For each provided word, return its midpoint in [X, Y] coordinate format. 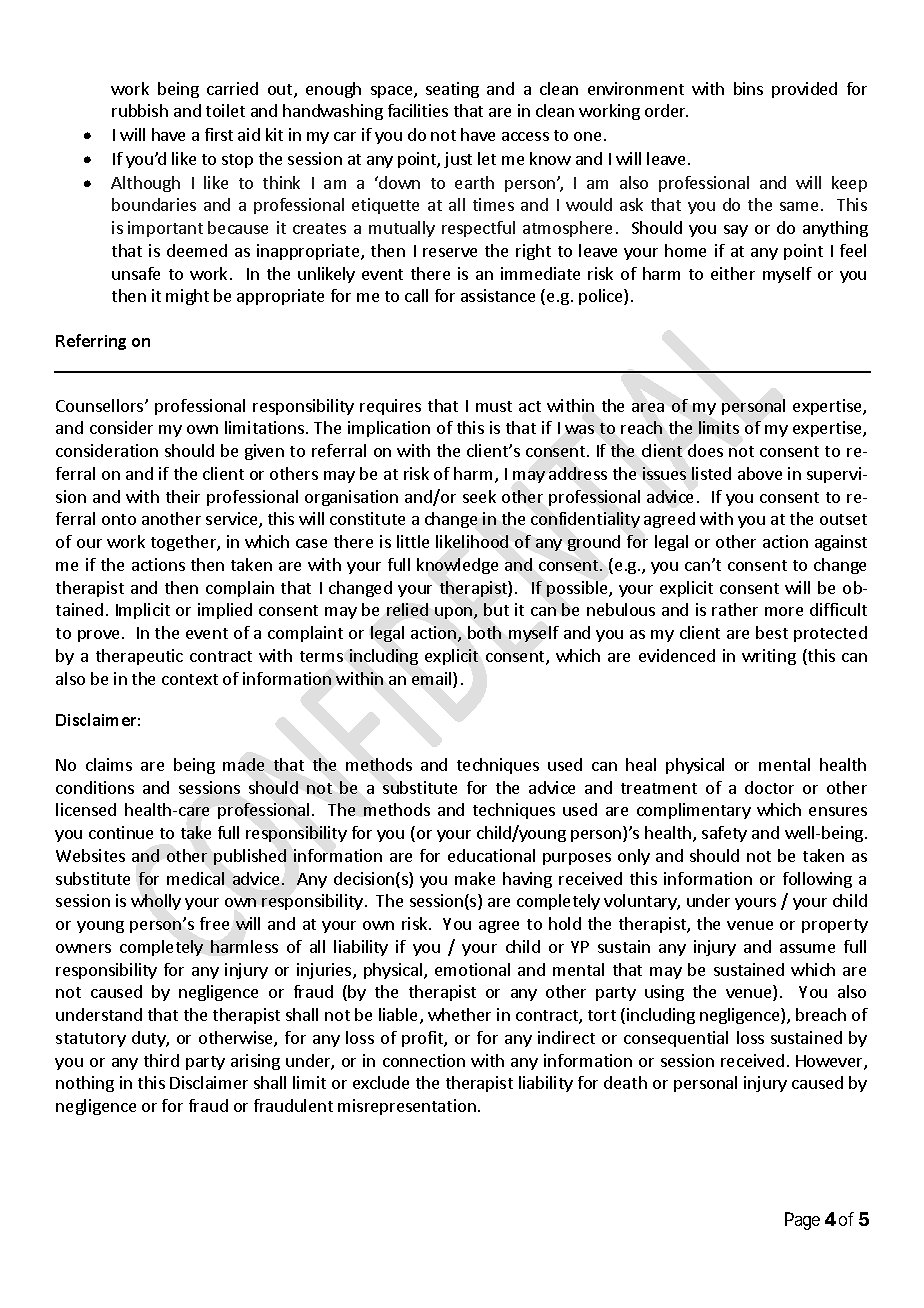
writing [769, 657]
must [494, 406]
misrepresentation [407, 1107]
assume [807, 948]
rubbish [140, 110]
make [475, 878]
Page [802, 1221]
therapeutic [139, 657]
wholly [156, 902]
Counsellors [101, 405]
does [705, 450]
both [484, 632]
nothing [85, 1084]
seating [452, 90]
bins [748, 88]
